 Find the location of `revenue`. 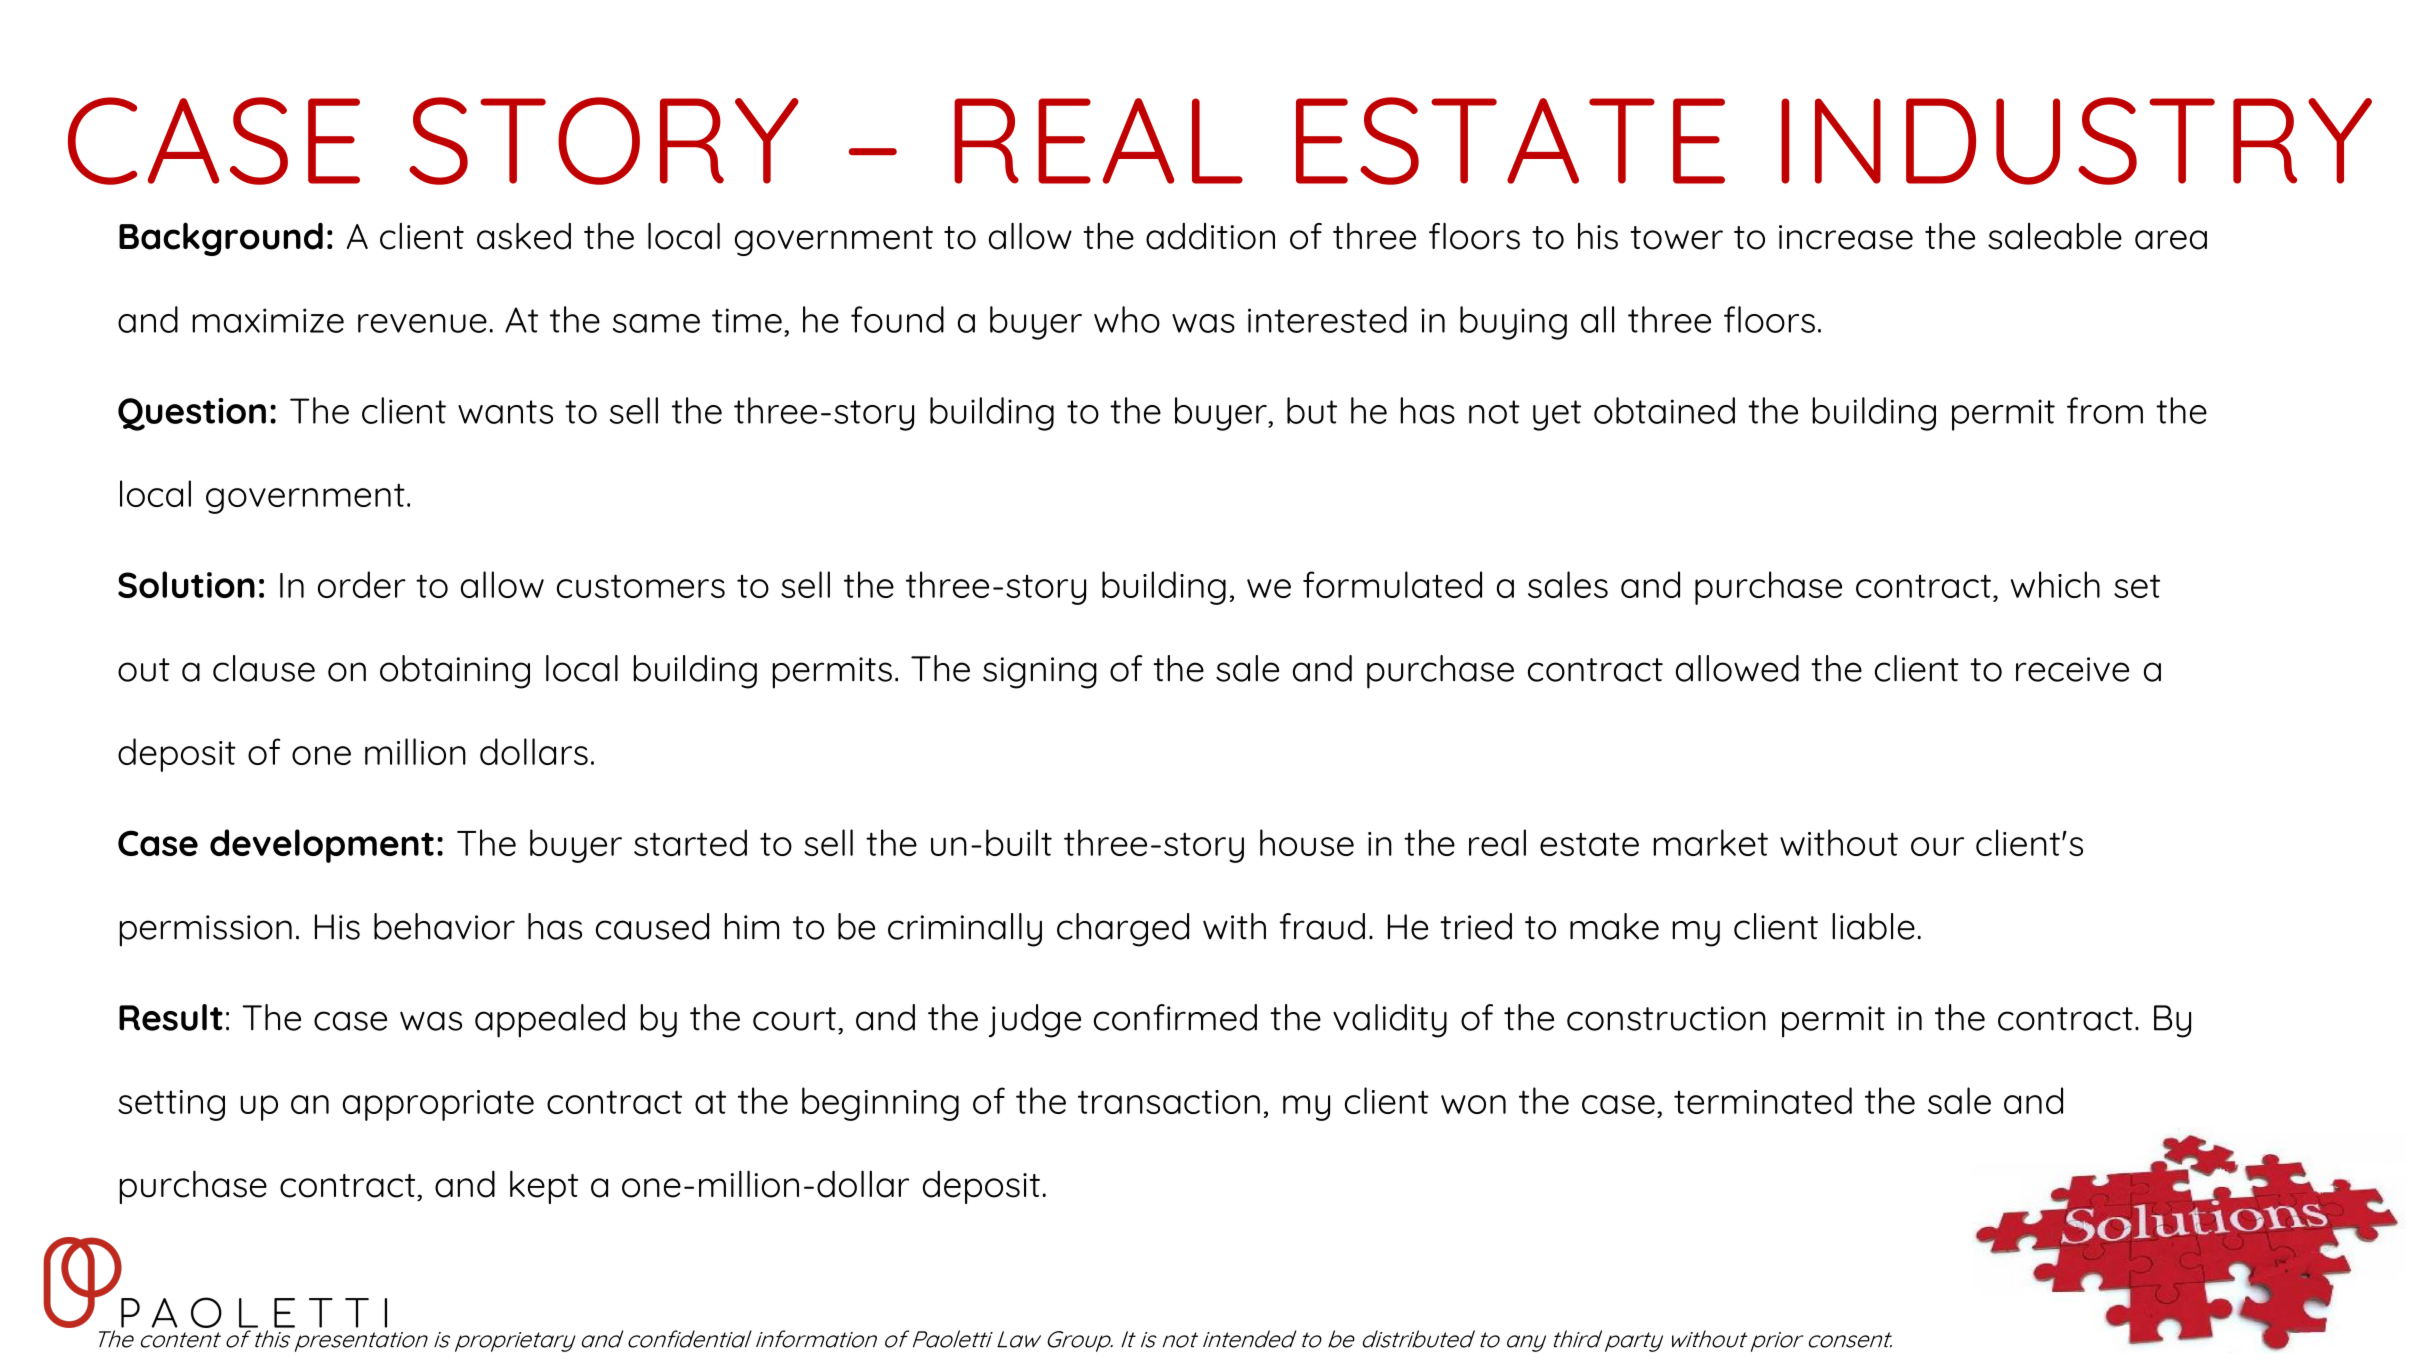

revenue is located at coordinates (422, 323).
